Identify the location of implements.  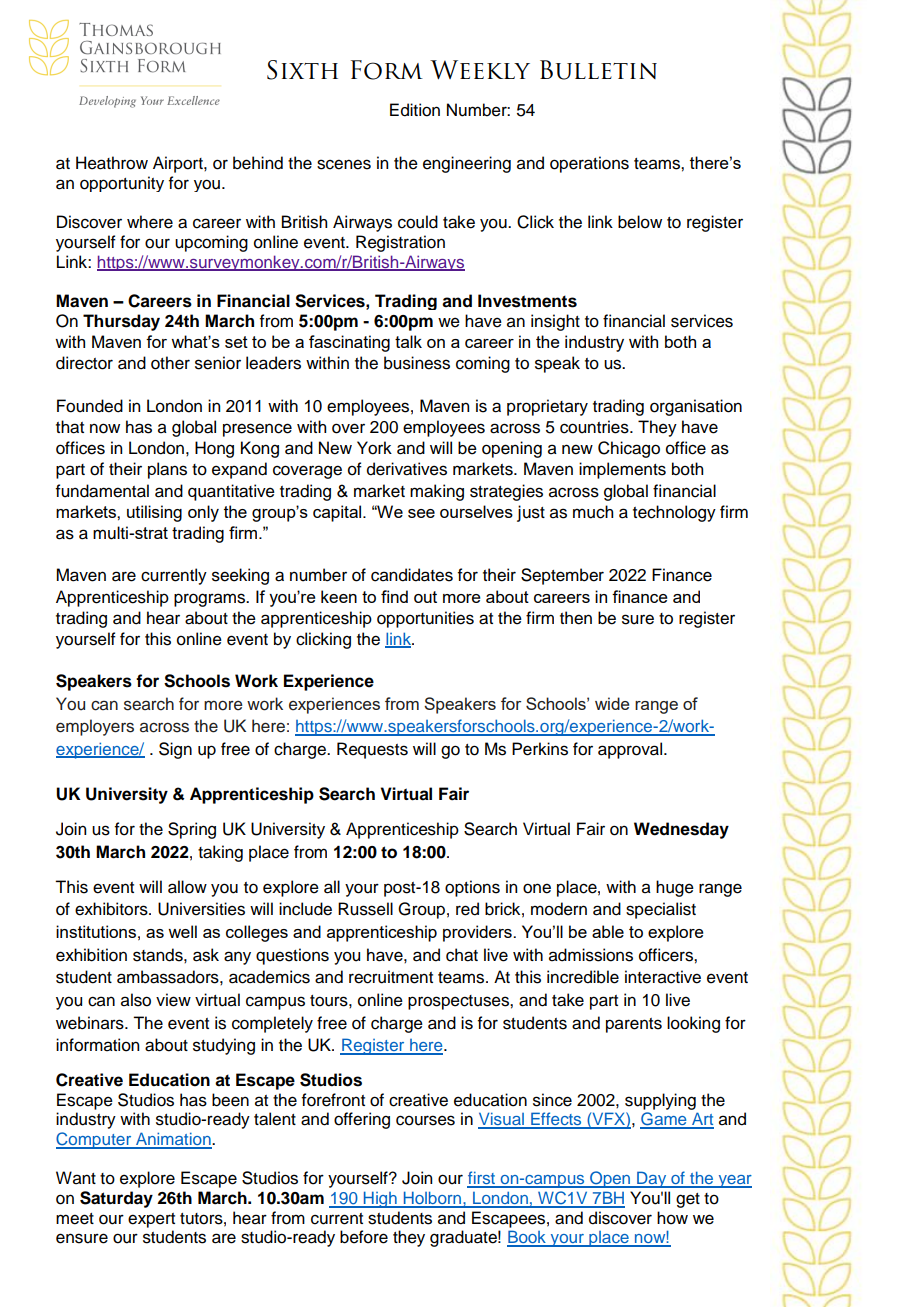
(622, 470).
